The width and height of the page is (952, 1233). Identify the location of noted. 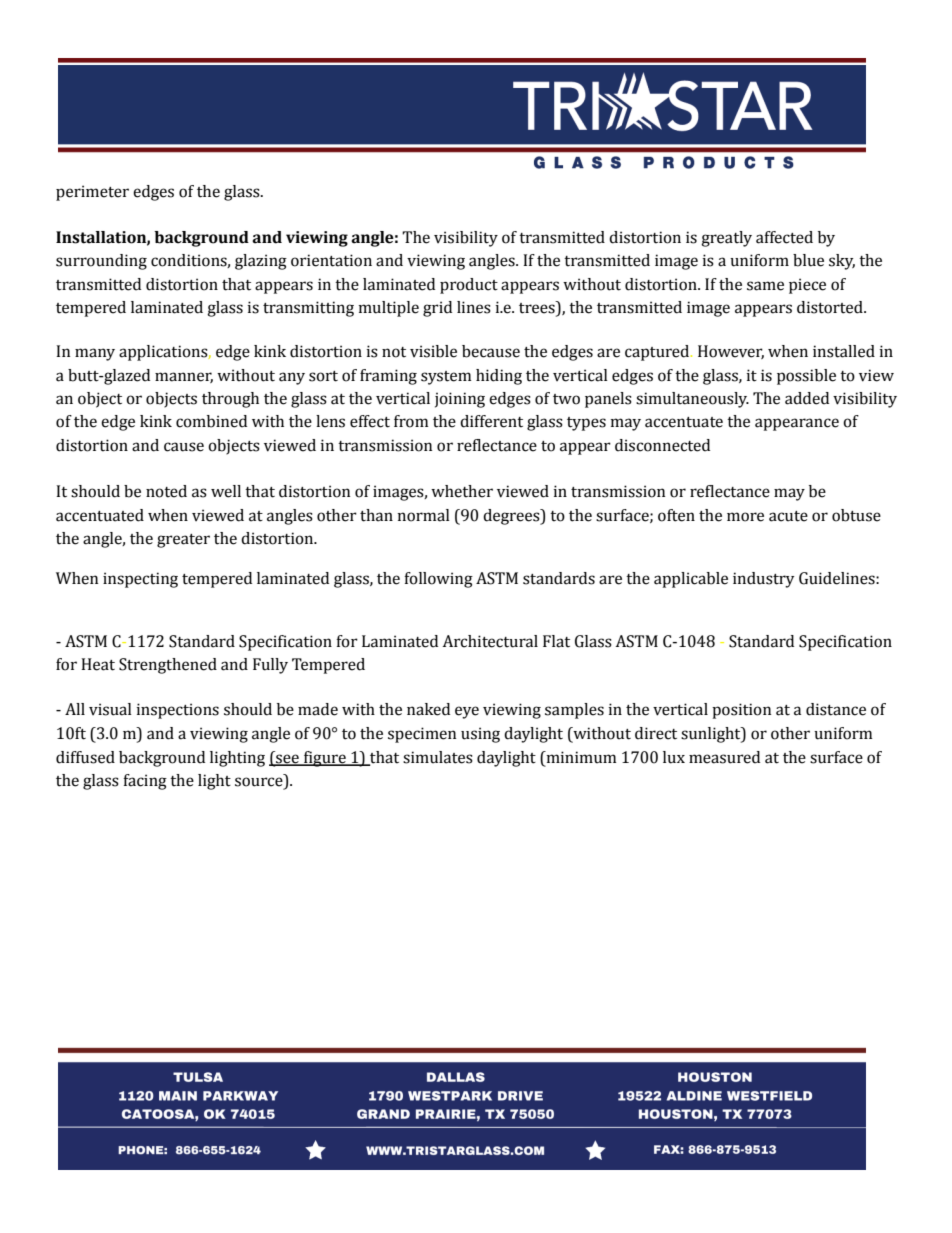
(166, 491).
